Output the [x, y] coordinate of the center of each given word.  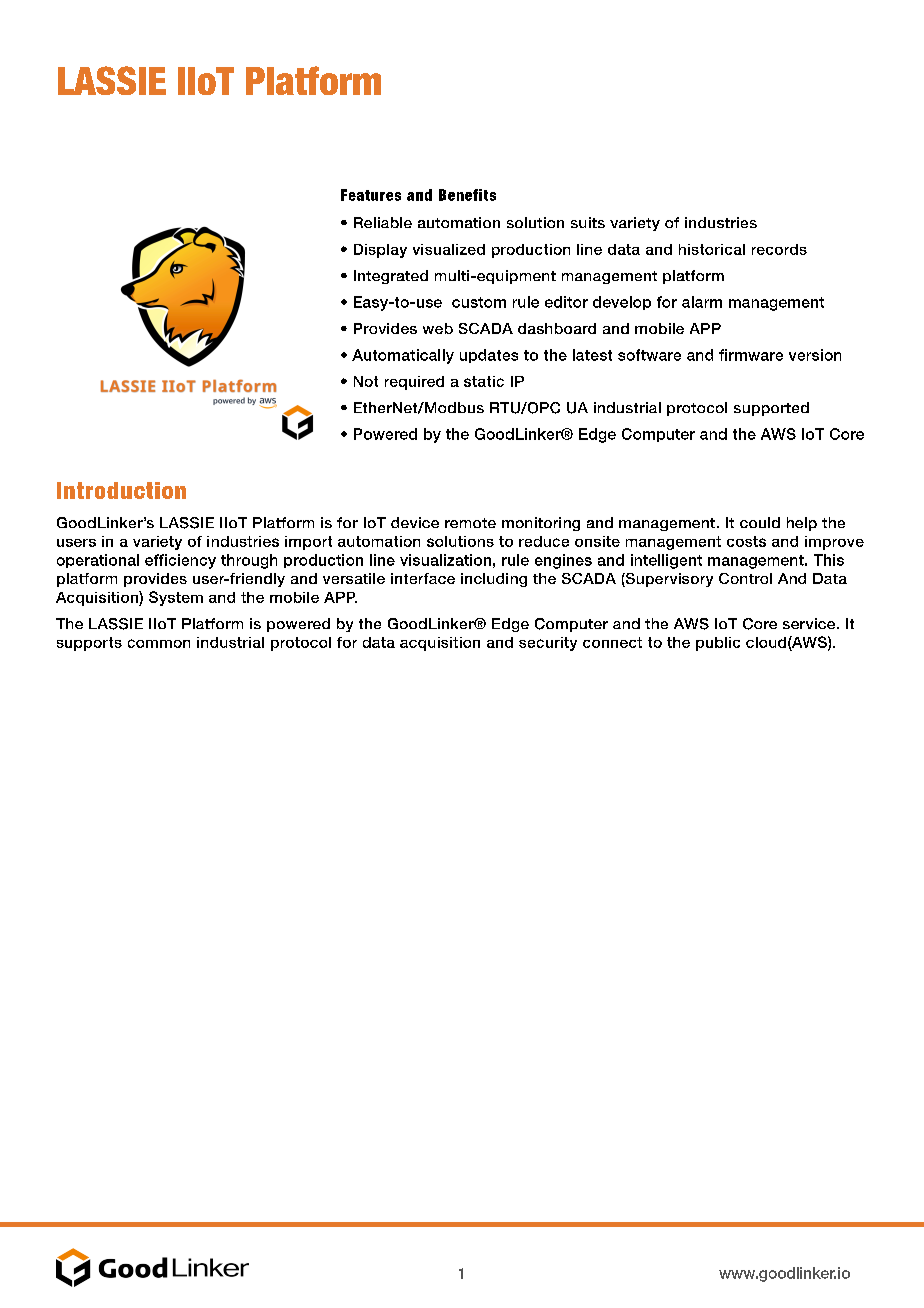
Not [366, 381]
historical [712, 249]
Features [371, 195]
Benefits [467, 195]
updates [489, 356]
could [760, 522]
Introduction [121, 490]
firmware [751, 355]
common [159, 643]
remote [470, 523]
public [718, 644]
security [548, 644]
